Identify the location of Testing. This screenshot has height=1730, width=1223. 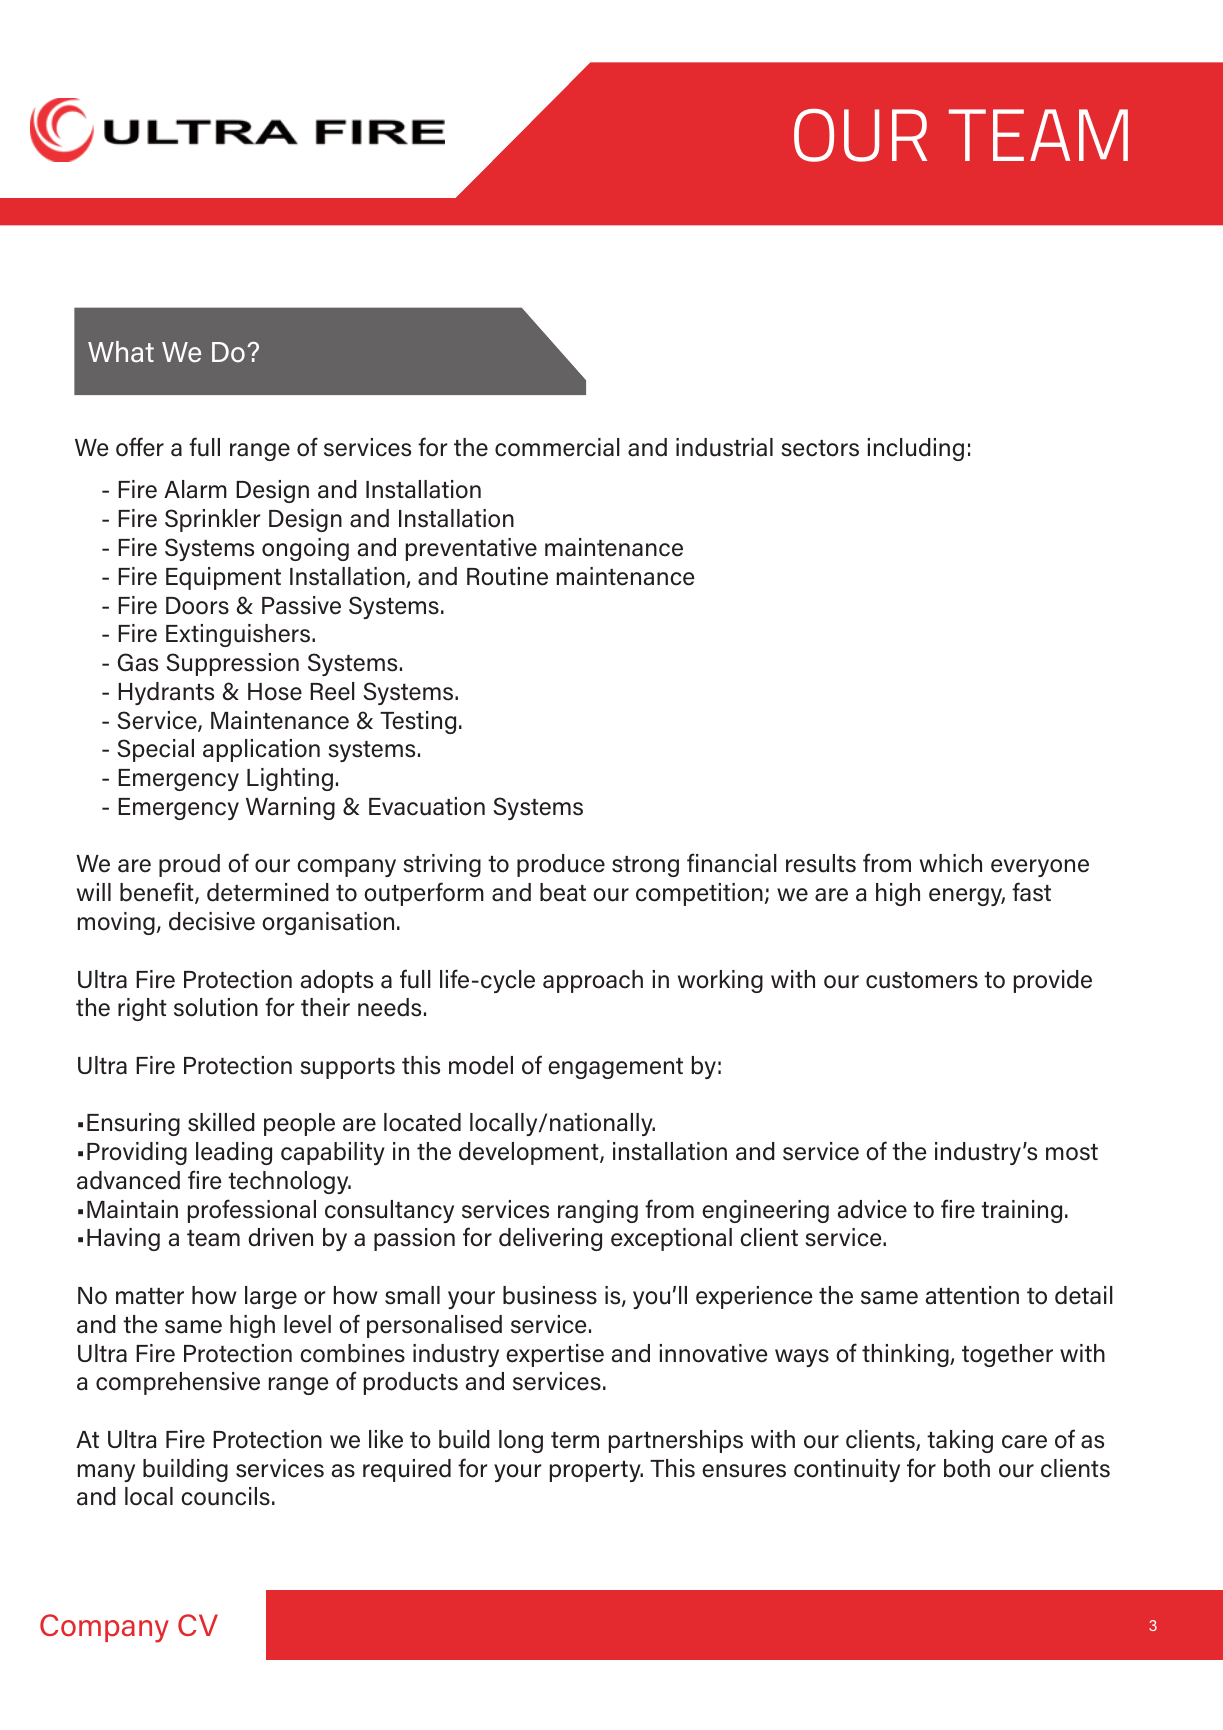
(418, 722).
